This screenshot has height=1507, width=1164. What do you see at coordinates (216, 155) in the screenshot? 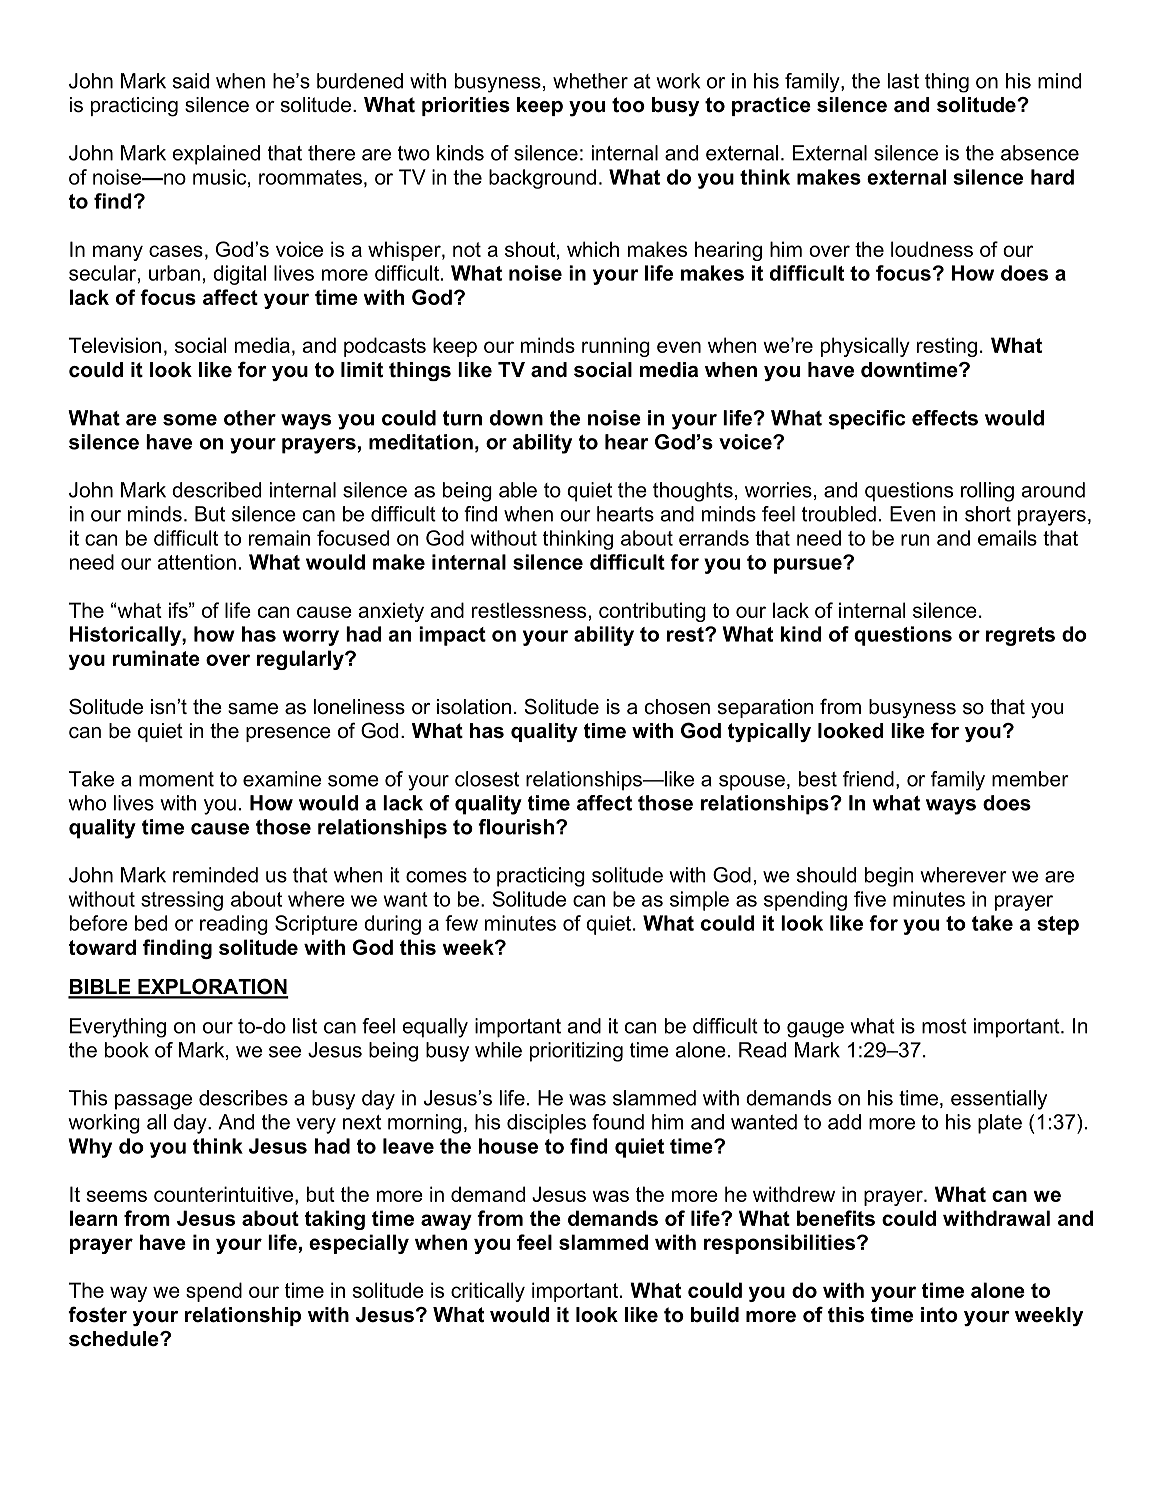
I see `explained` at bounding box center [216, 155].
